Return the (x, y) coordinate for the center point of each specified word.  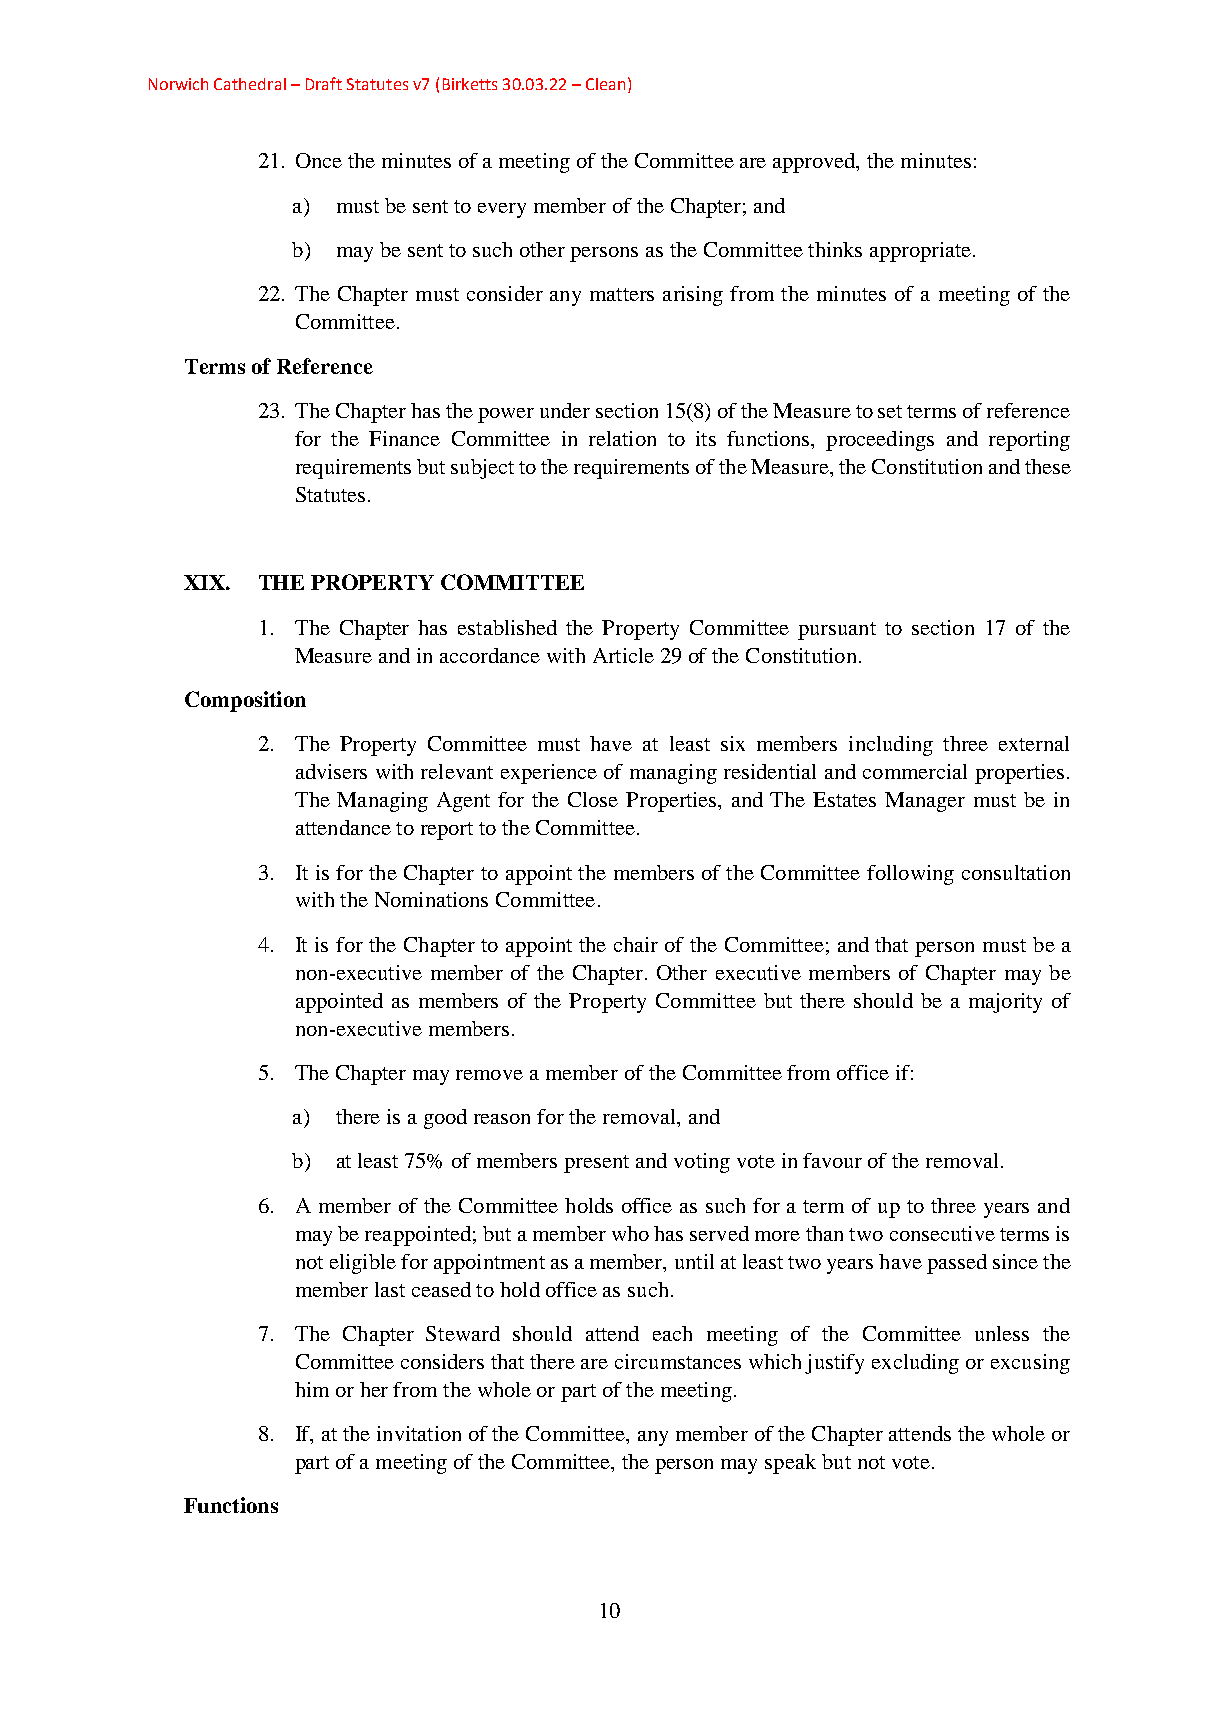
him (312, 1389)
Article (623, 655)
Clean (605, 84)
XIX (205, 582)
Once (319, 160)
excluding (915, 1364)
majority (1005, 1003)
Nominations (431, 899)
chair (636, 944)
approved (815, 163)
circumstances (678, 1361)
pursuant (837, 631)
